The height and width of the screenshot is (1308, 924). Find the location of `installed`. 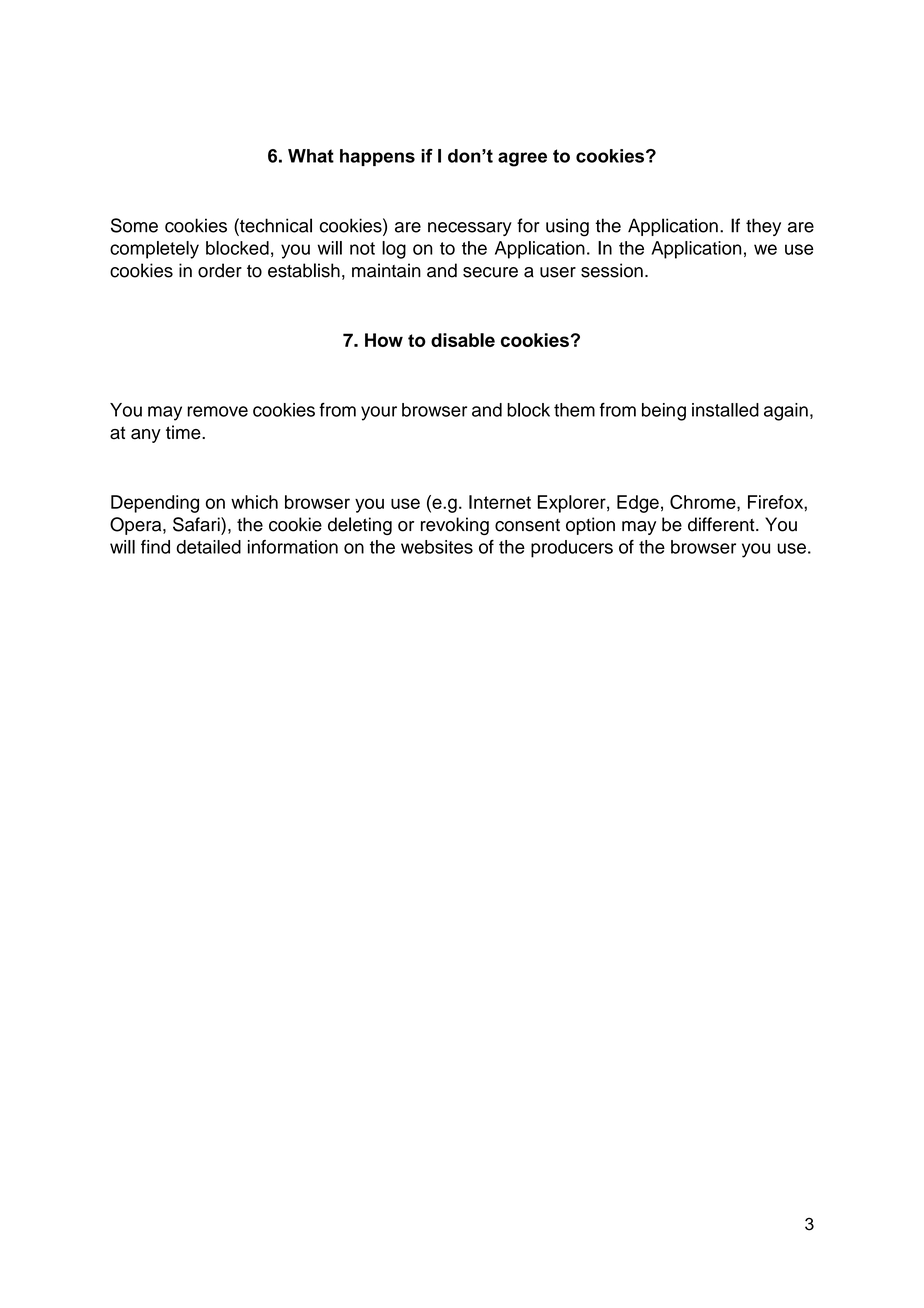

installed is located at coordinates (725, 410).
